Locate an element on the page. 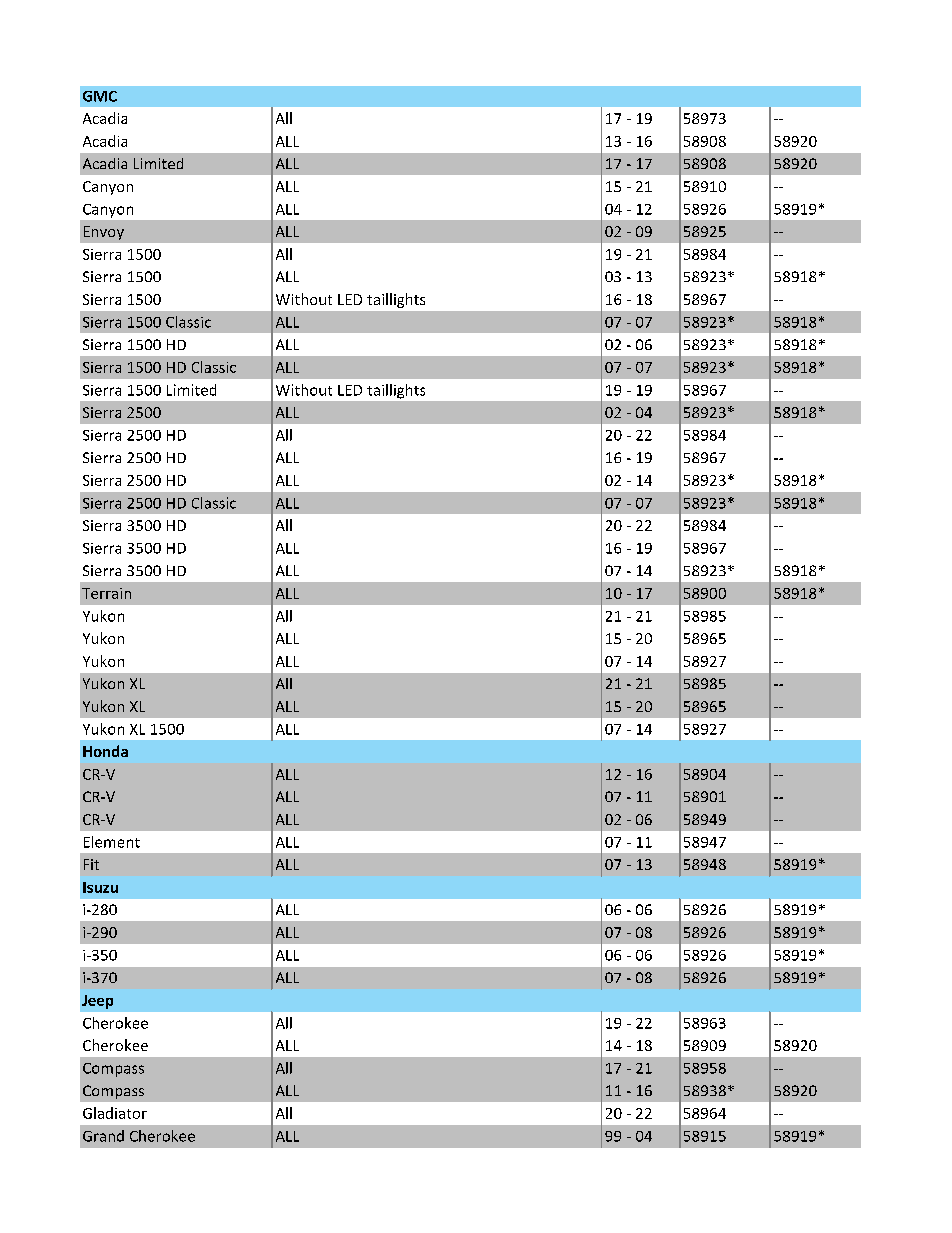 This document has width=952, height=1233. GMC is located at coordinates (100, 96).
